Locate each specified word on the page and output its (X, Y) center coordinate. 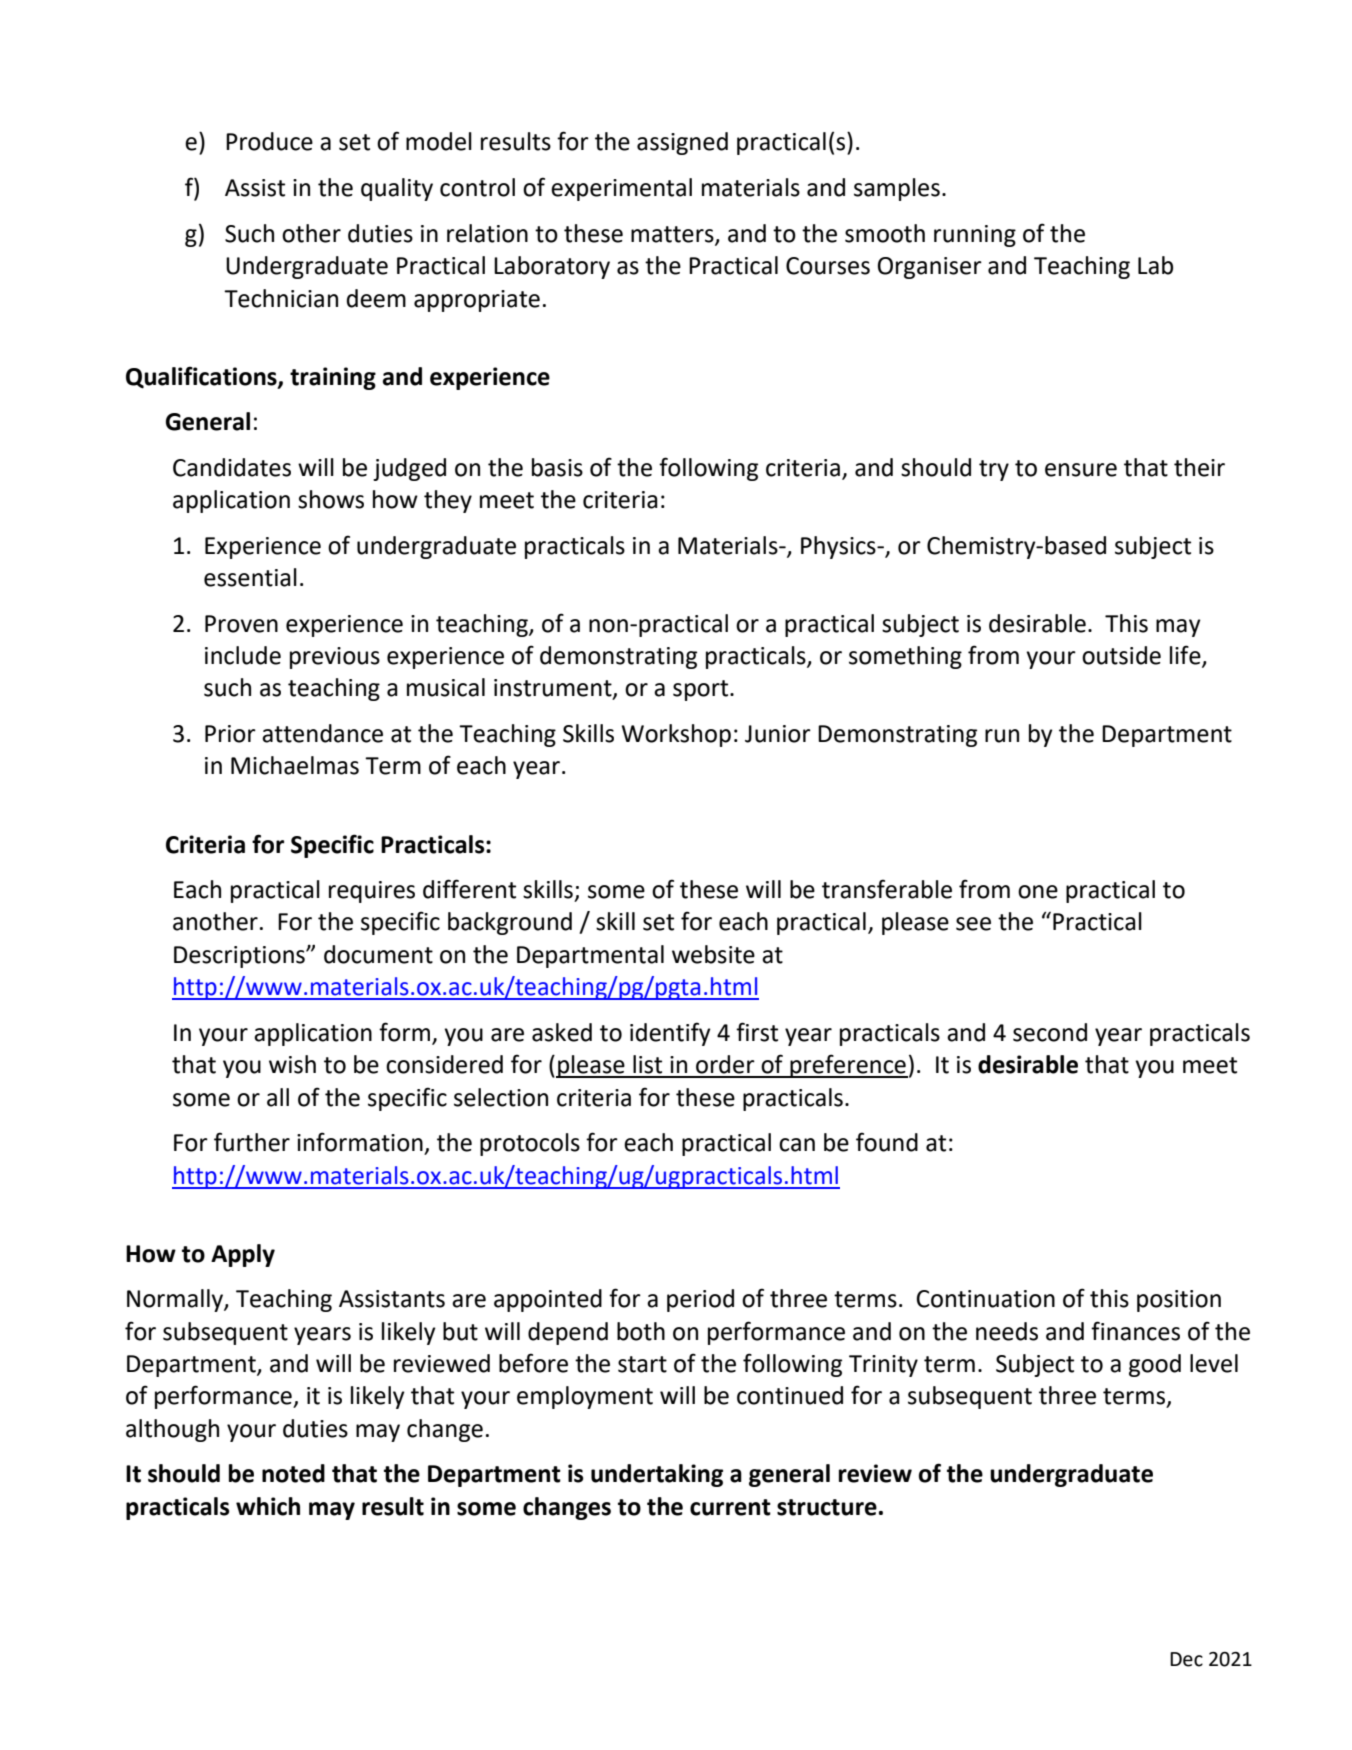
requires (372, 892)
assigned (682, 143)
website (713, 954)
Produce (269, 141)
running (975, 236)
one (1038, 892)
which (268, 1506)
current (730, 1507)
